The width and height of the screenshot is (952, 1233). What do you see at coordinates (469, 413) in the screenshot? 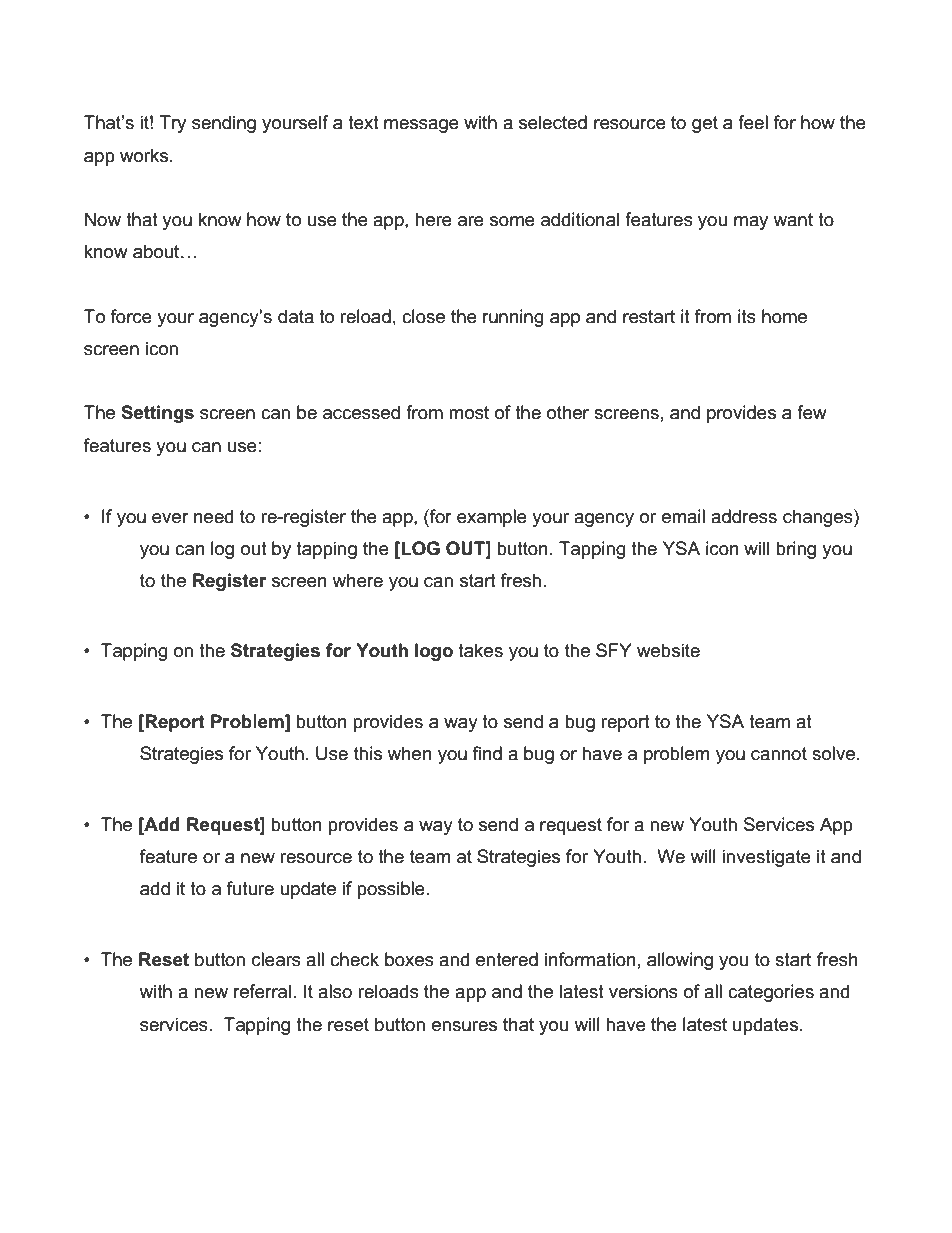
I see `most` at bounding box center [469, 413].
